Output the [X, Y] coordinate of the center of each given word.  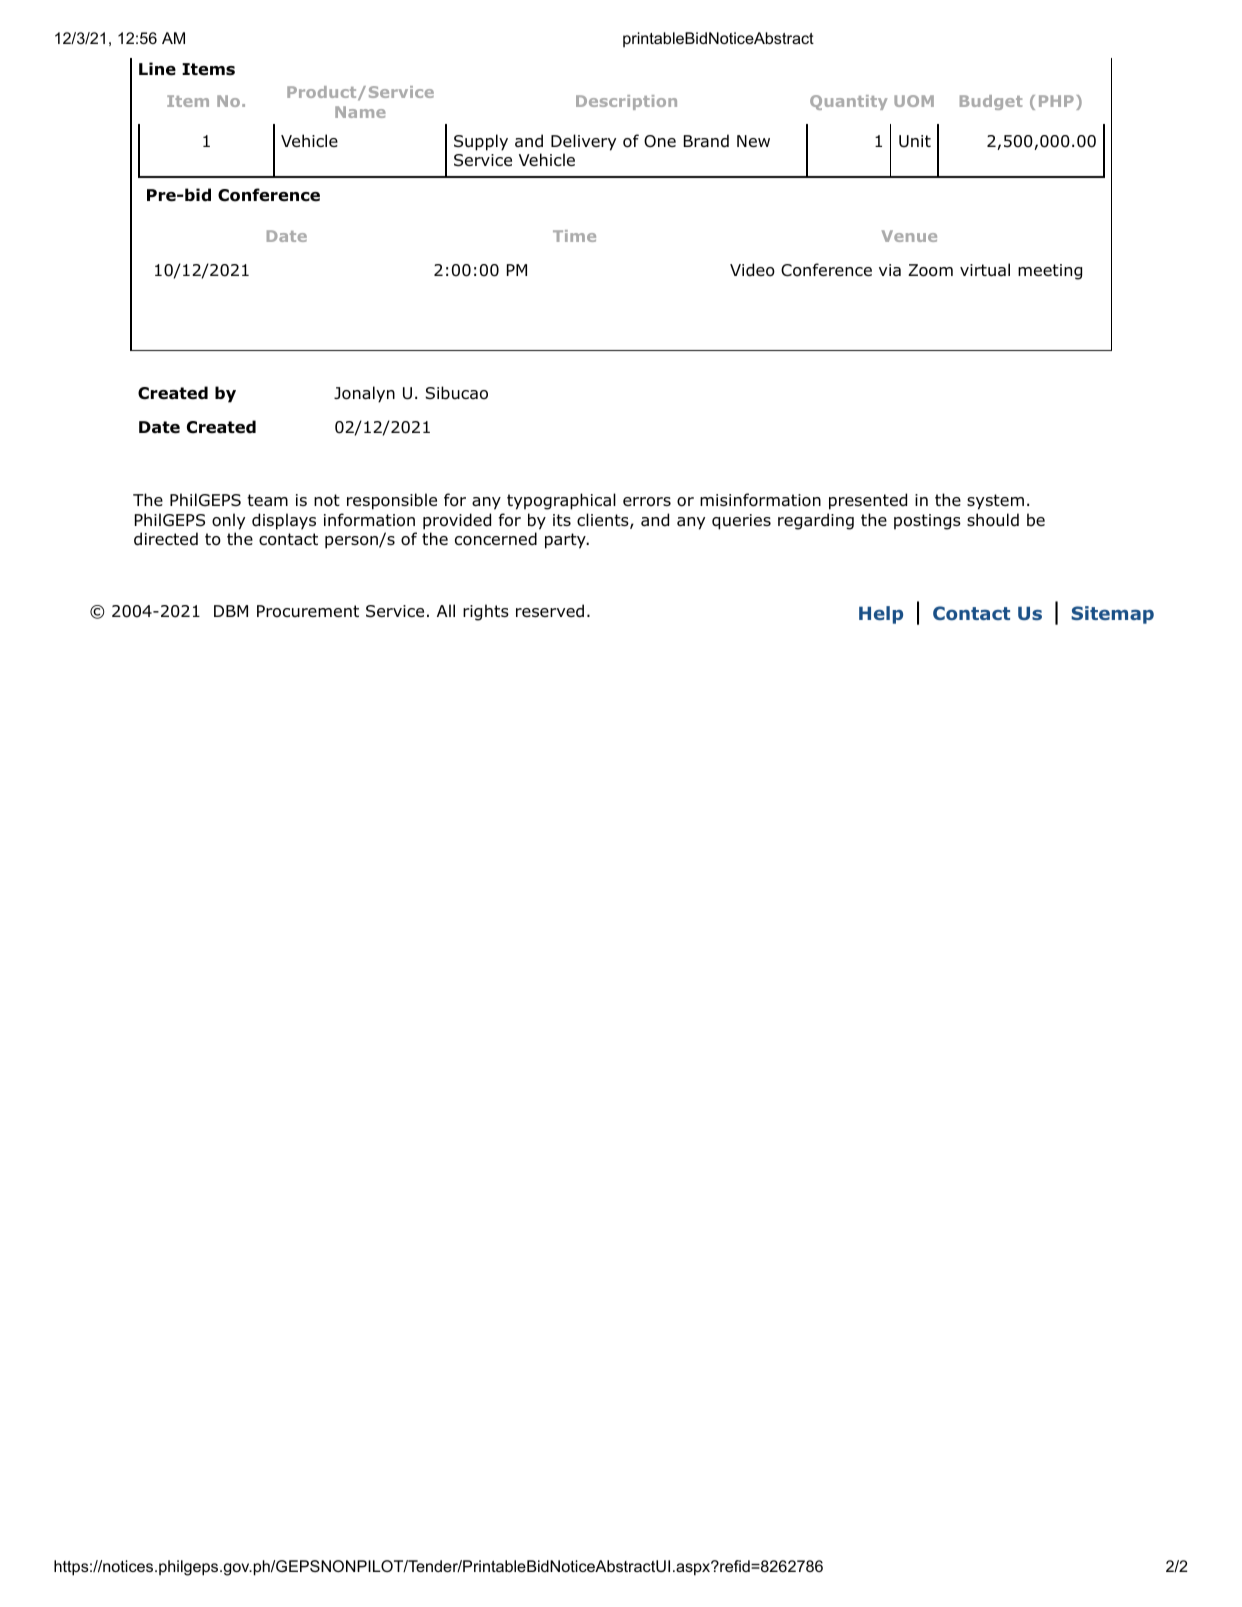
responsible [392, 501]
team [267, 500]
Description [626, 102]
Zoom [930, 270]
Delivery [583, 142]
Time [574, 236]
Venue [909, 236]
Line [157, 69]
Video [752, 270]
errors [647, 502]
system [995, 502]
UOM [914, 101]
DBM [231, 611]
